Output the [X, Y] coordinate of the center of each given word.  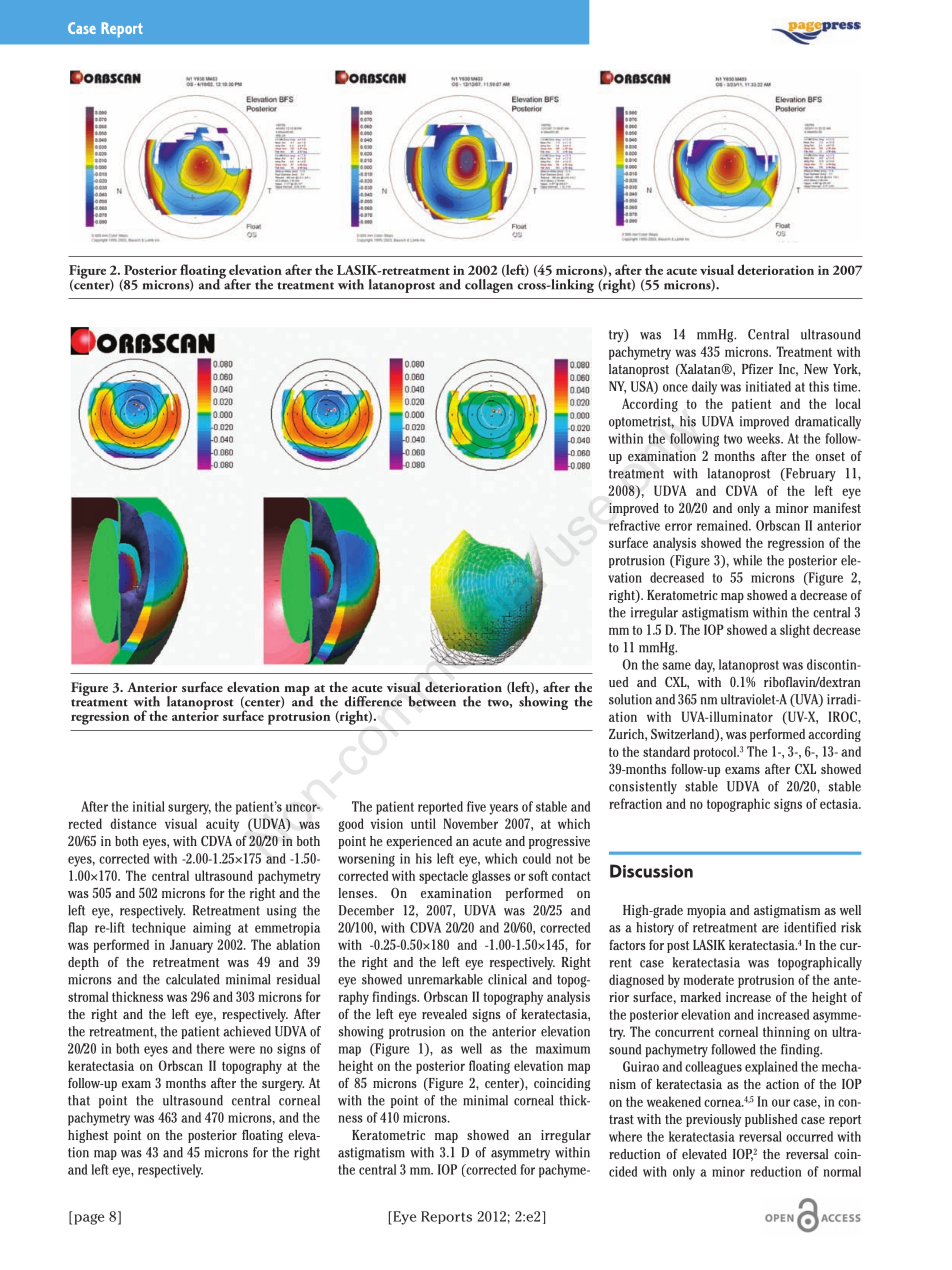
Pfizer [757, 368]
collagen [489, 284]
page [88, 1218]
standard [666, 751]
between [432, 701]
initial [149, 806]
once [675, 388]
